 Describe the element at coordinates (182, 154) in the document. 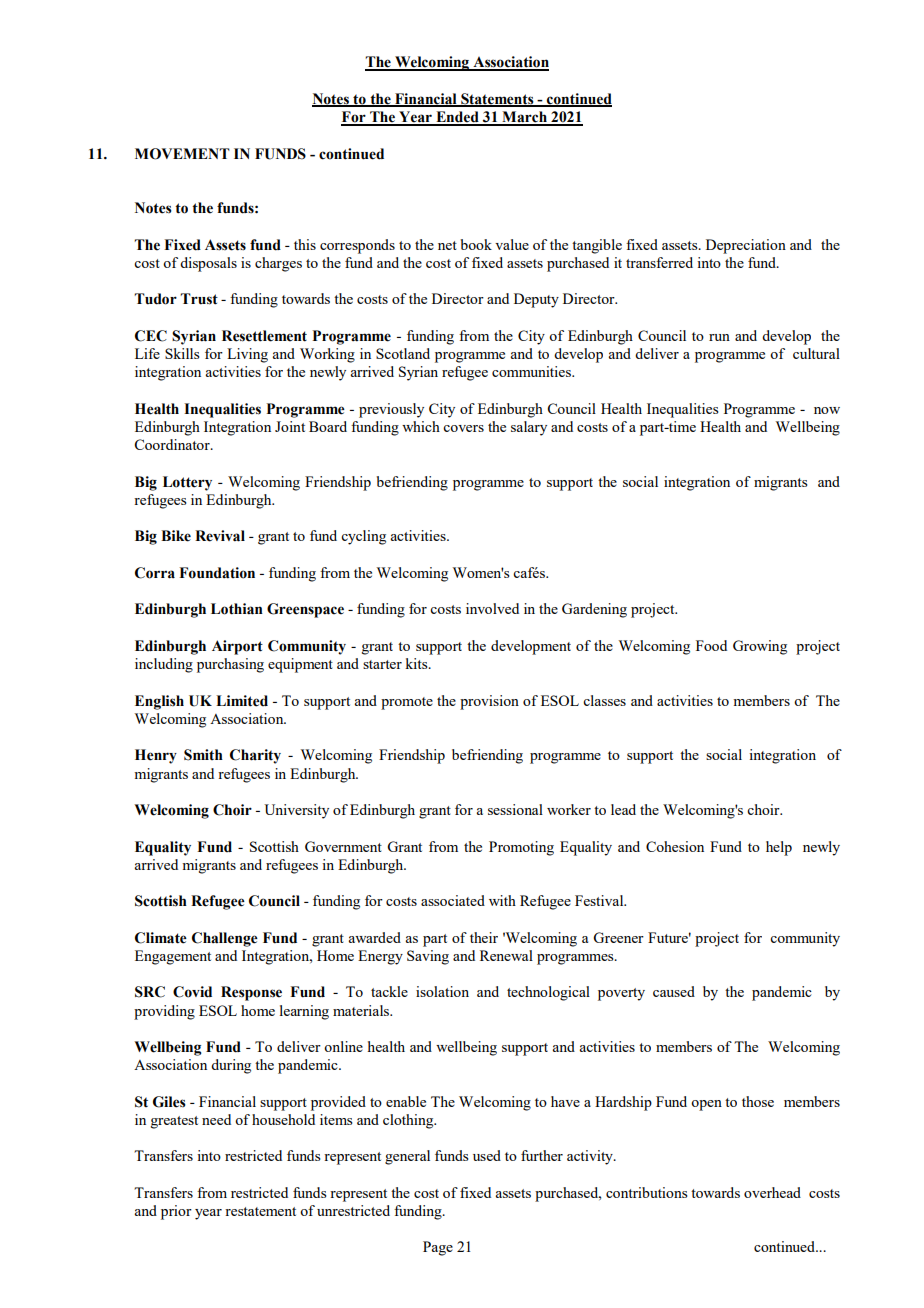

I see `MOVEMENT` at that location.
